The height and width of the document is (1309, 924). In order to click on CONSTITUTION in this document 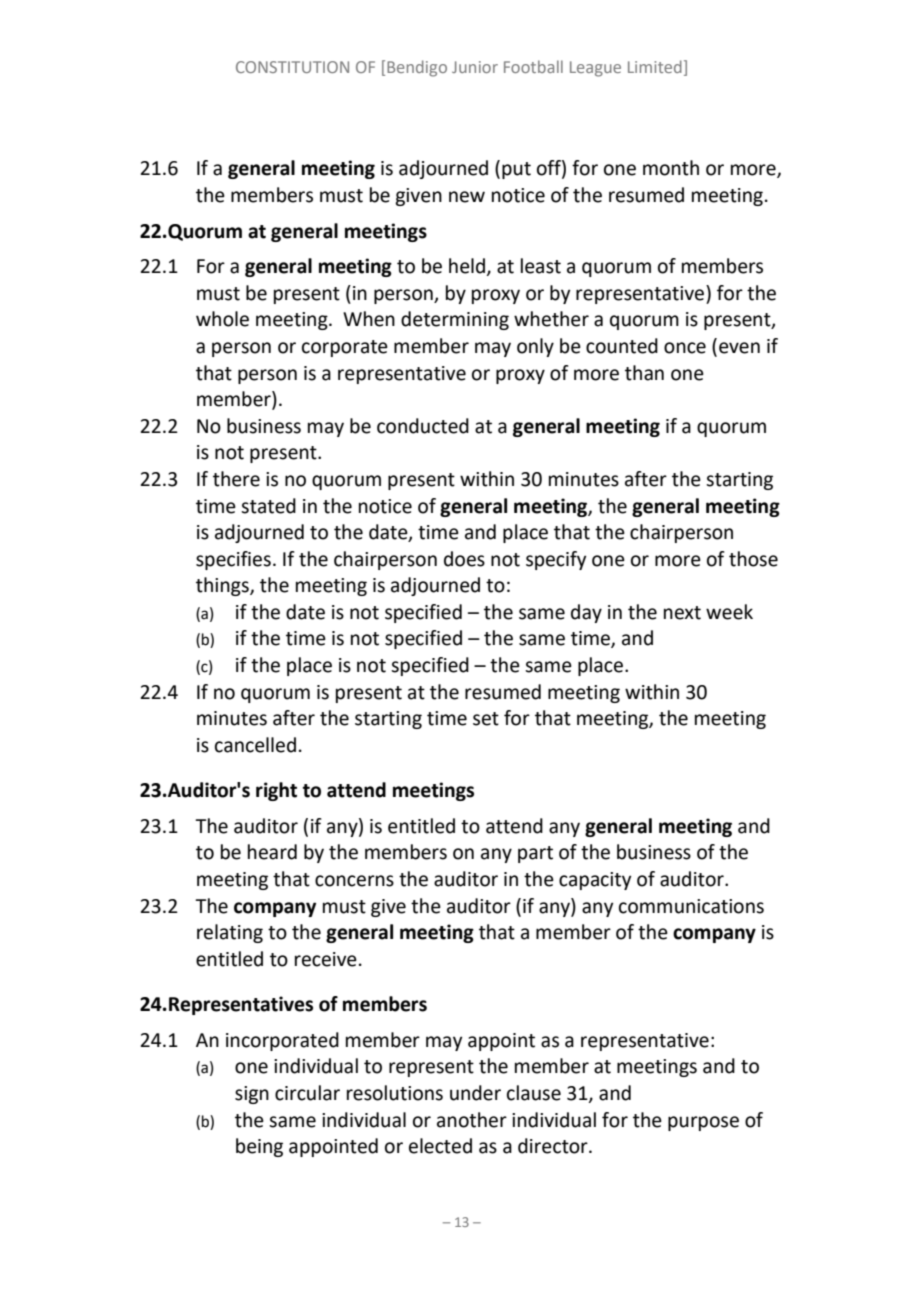, I will do `click(292, 67)`.
